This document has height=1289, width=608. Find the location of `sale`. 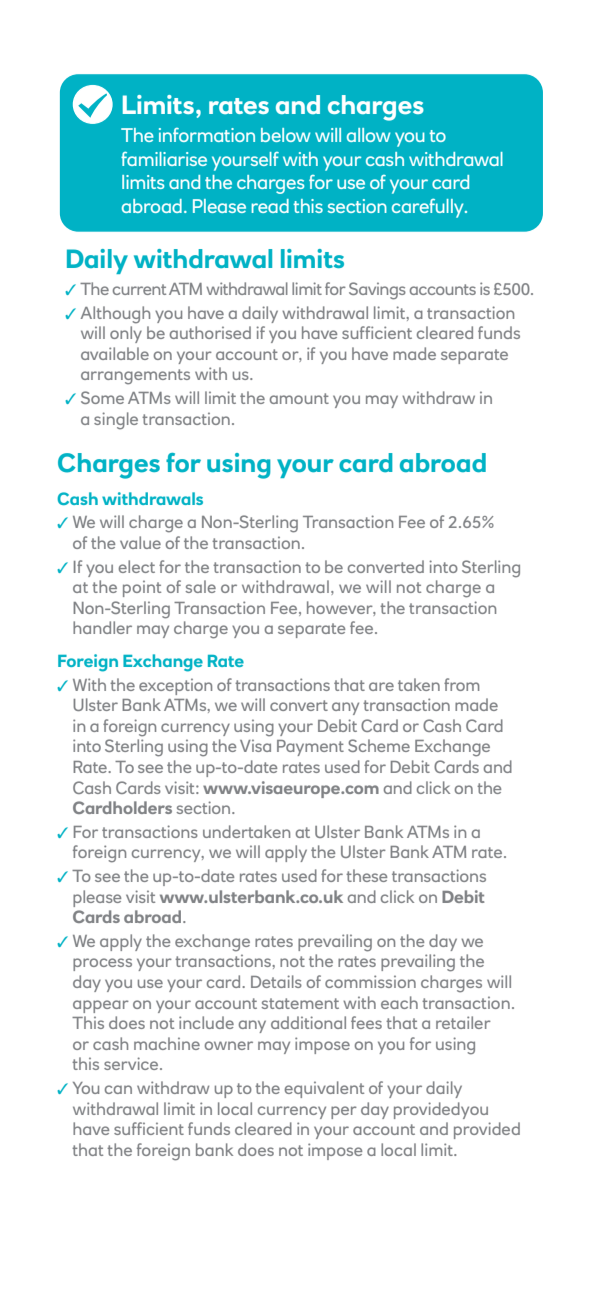

sale is located at coordinates (201, 586).
